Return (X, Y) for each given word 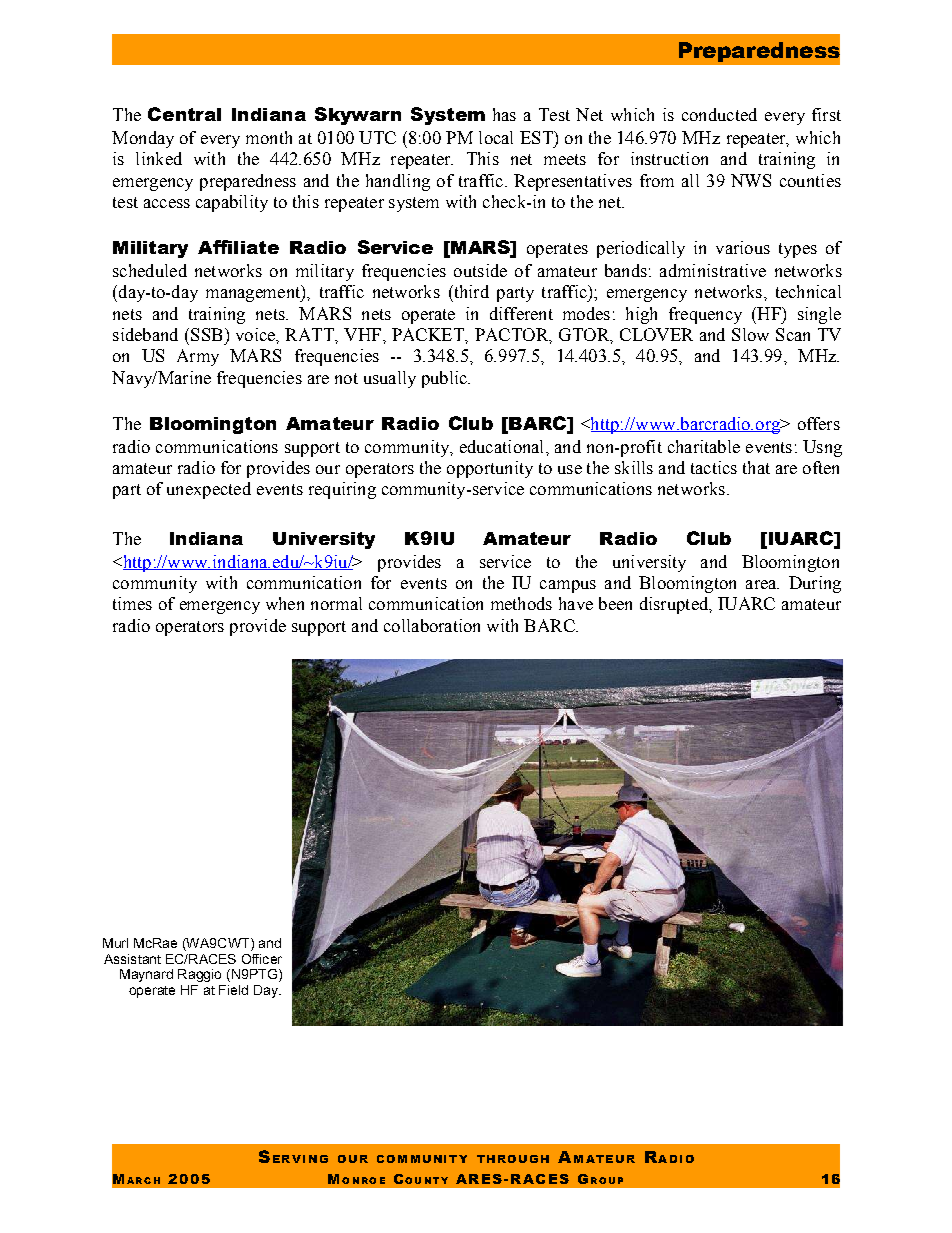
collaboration (432, 625)
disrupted (675, 605)
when (285, 603)
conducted (719, 114)
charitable (704, 446)
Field (233, 990)
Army (198, 357)
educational (503, 446)
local (496, 137)
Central (184, 114)
